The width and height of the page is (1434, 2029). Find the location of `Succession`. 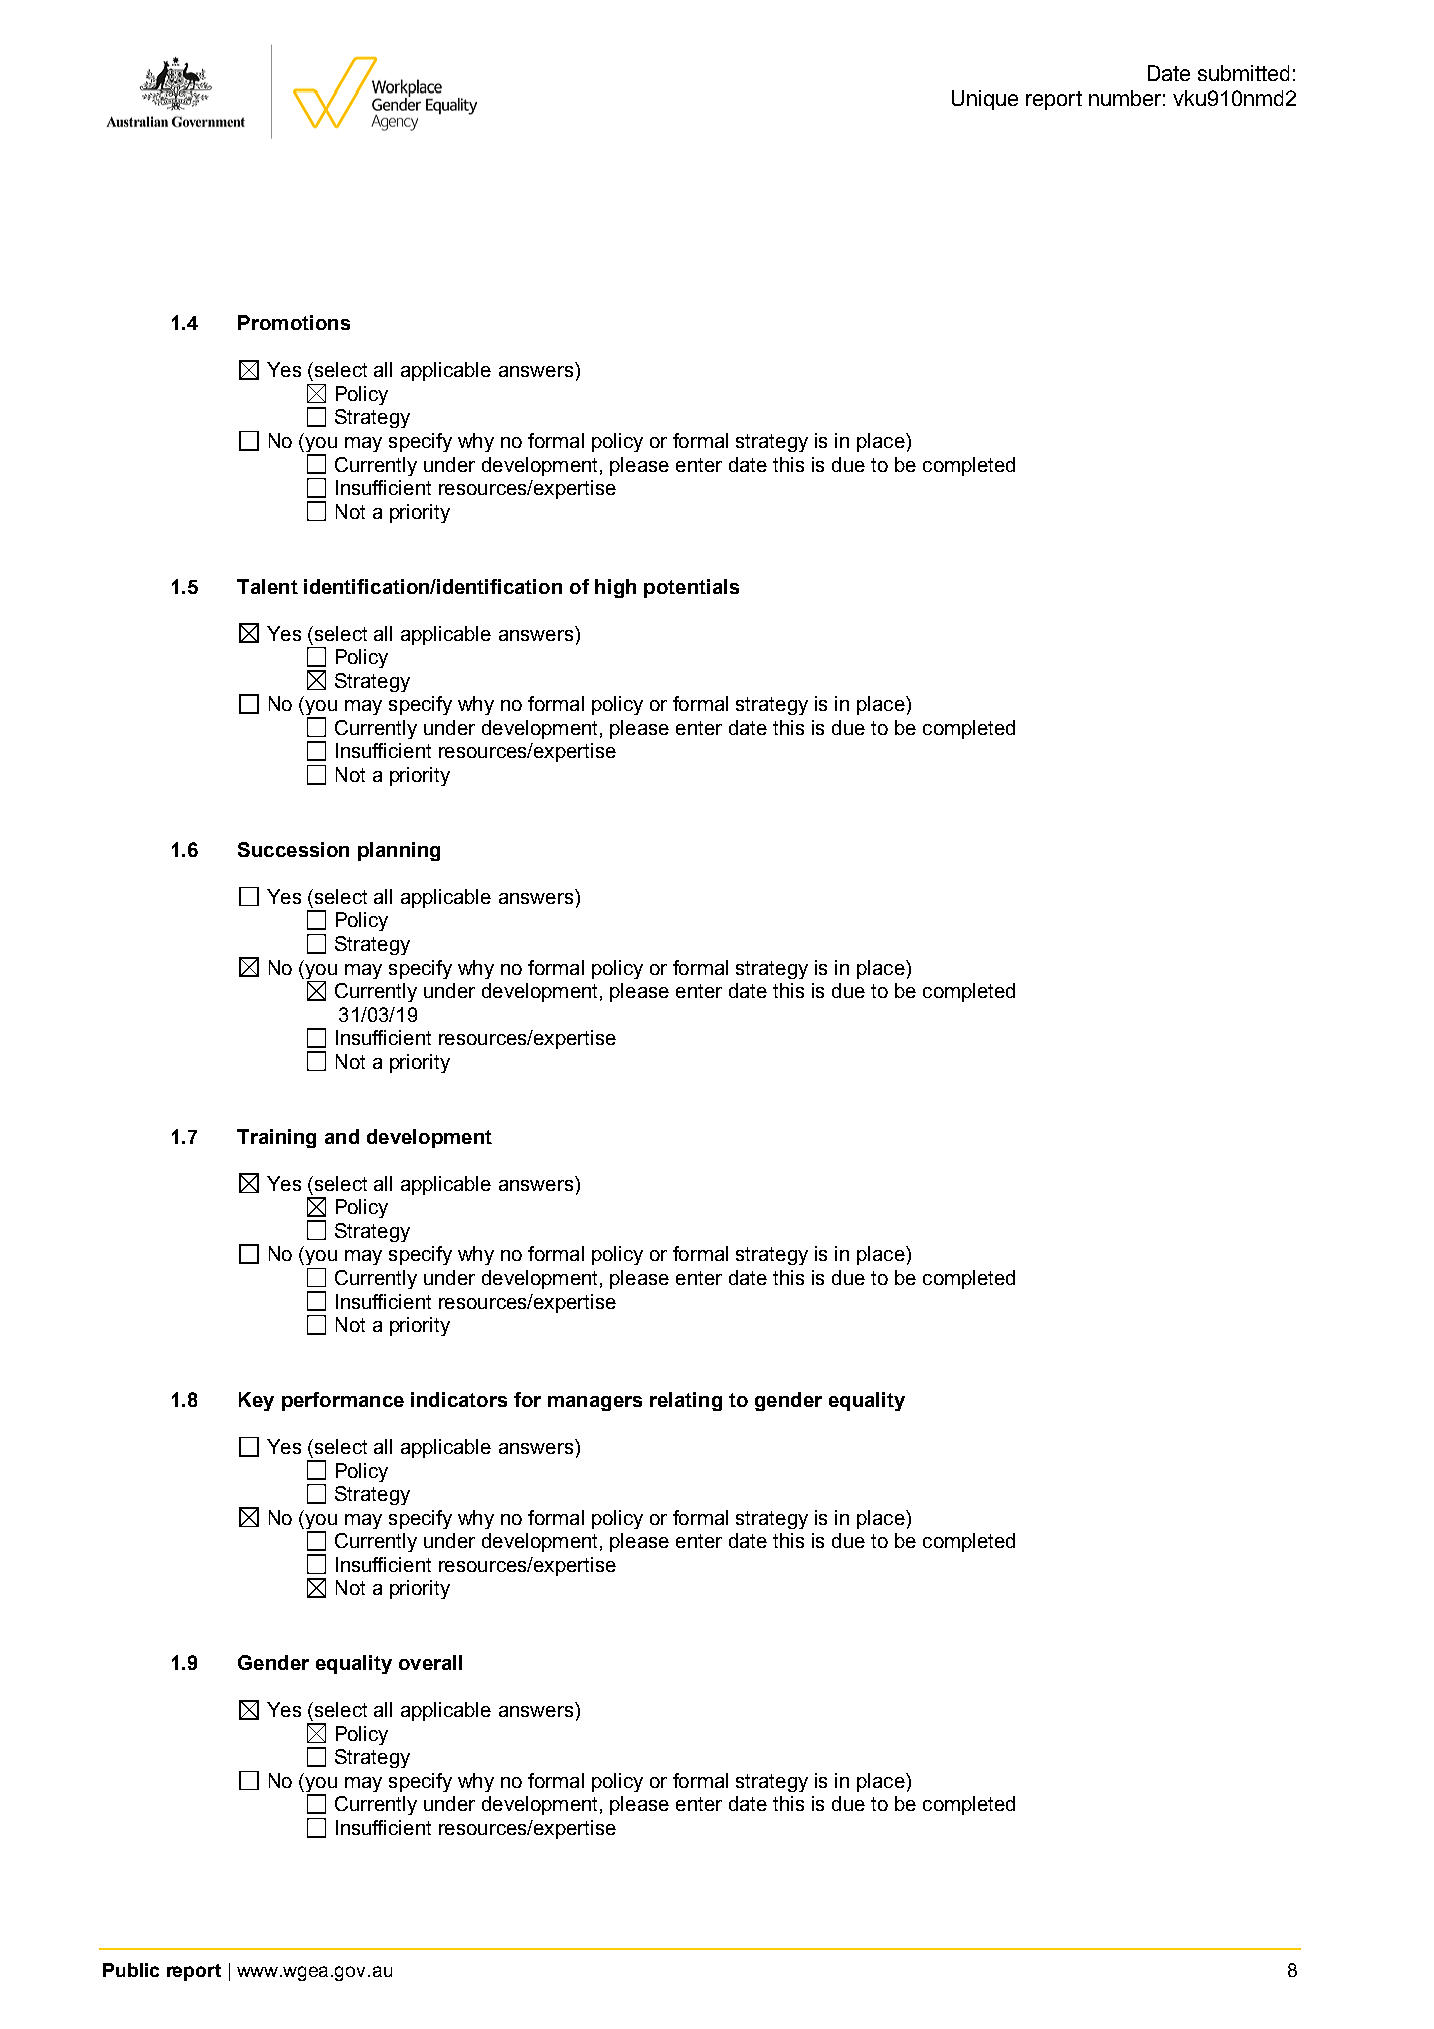

Succession is located at coordinates (293, 849).
